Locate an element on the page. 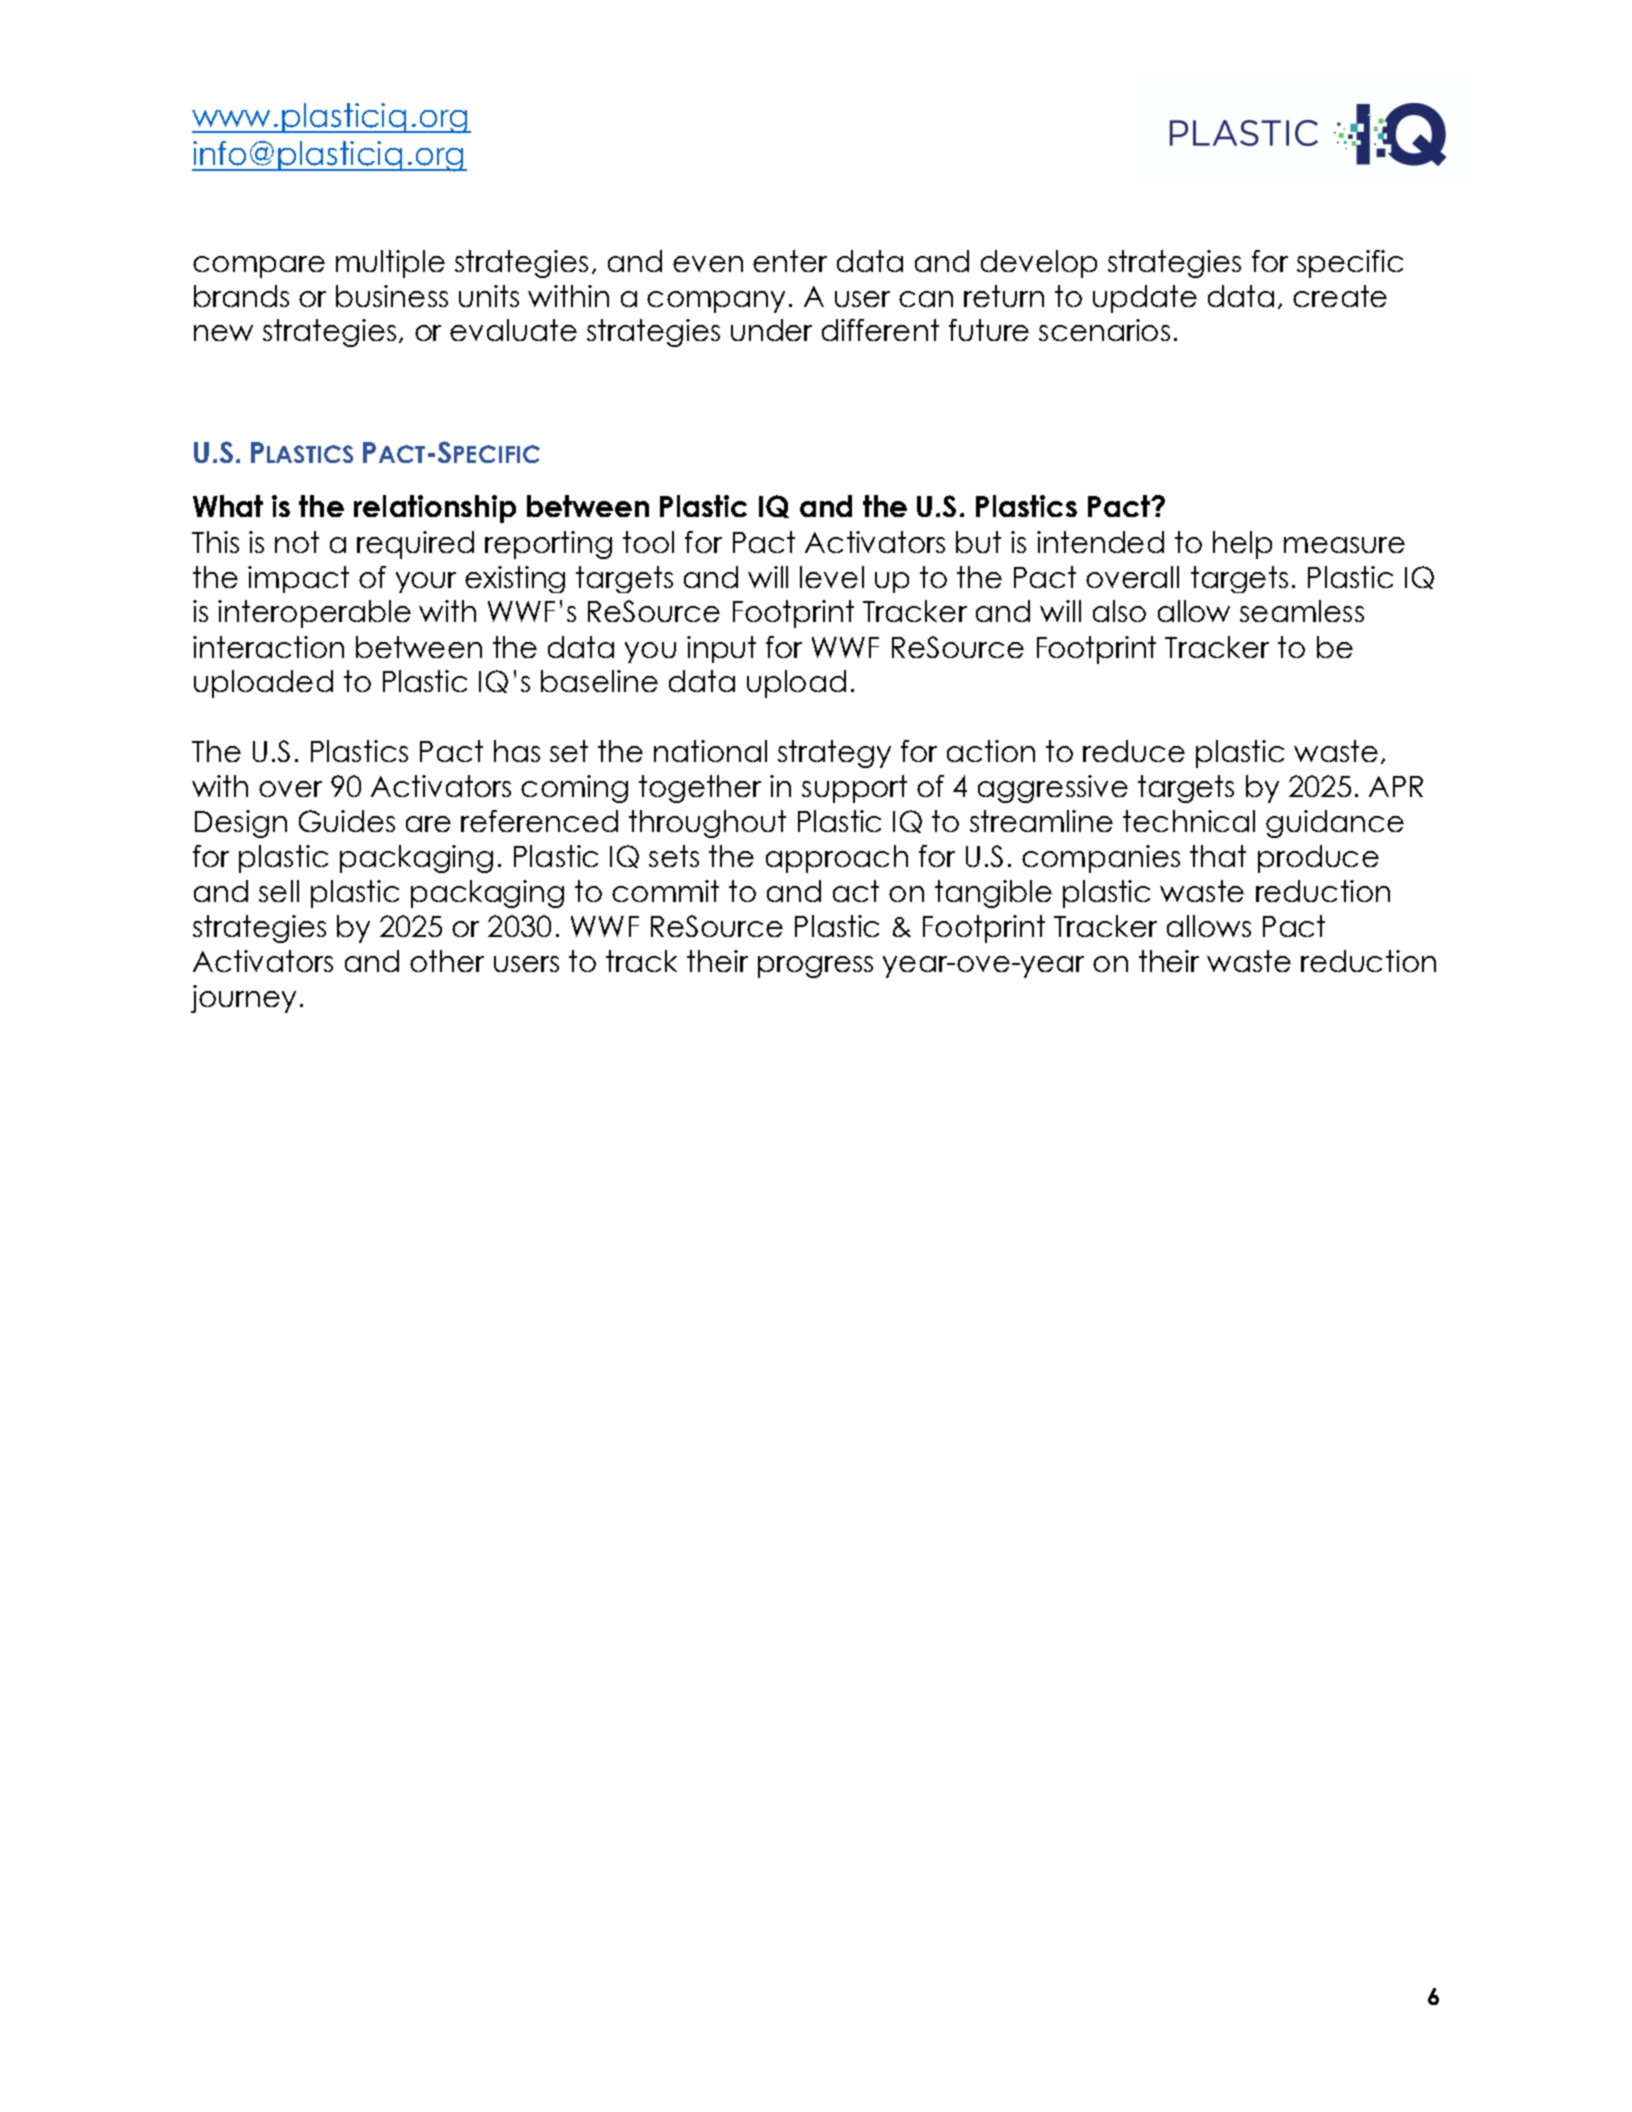 The width and height of the page is (1632, 2112). help is located at coordinates (1242, 545).
